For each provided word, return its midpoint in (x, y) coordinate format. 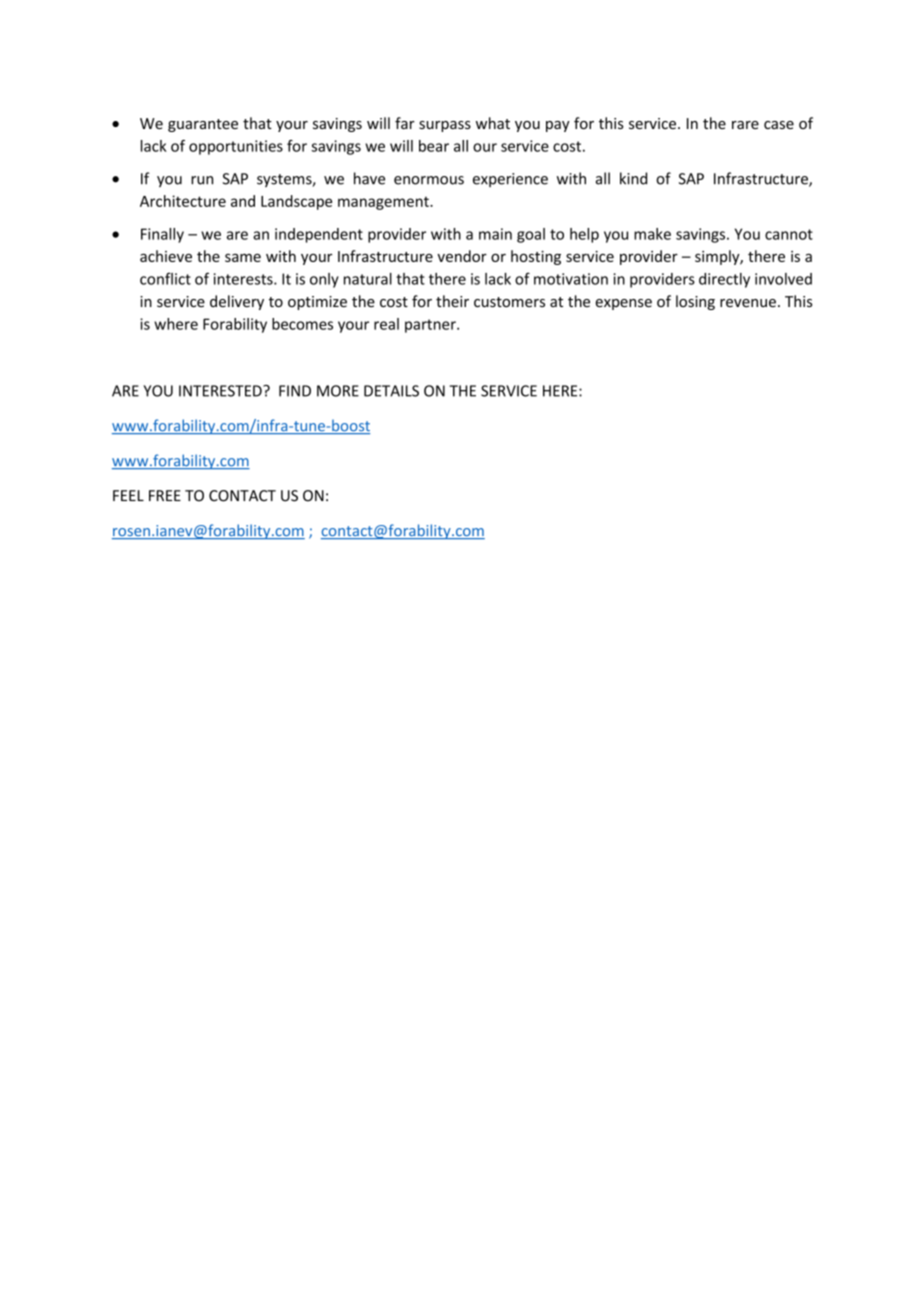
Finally (162, 235)
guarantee (203, 125)
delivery (237, 302)
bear (434, 146)
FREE (165, 495)
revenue (748, 303)
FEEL (128, 495)
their (452, 301)
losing (695, 302)
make (652, 234)
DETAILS (391, 391)
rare (745, 125)
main (495, 234)
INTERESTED (221, 391)
